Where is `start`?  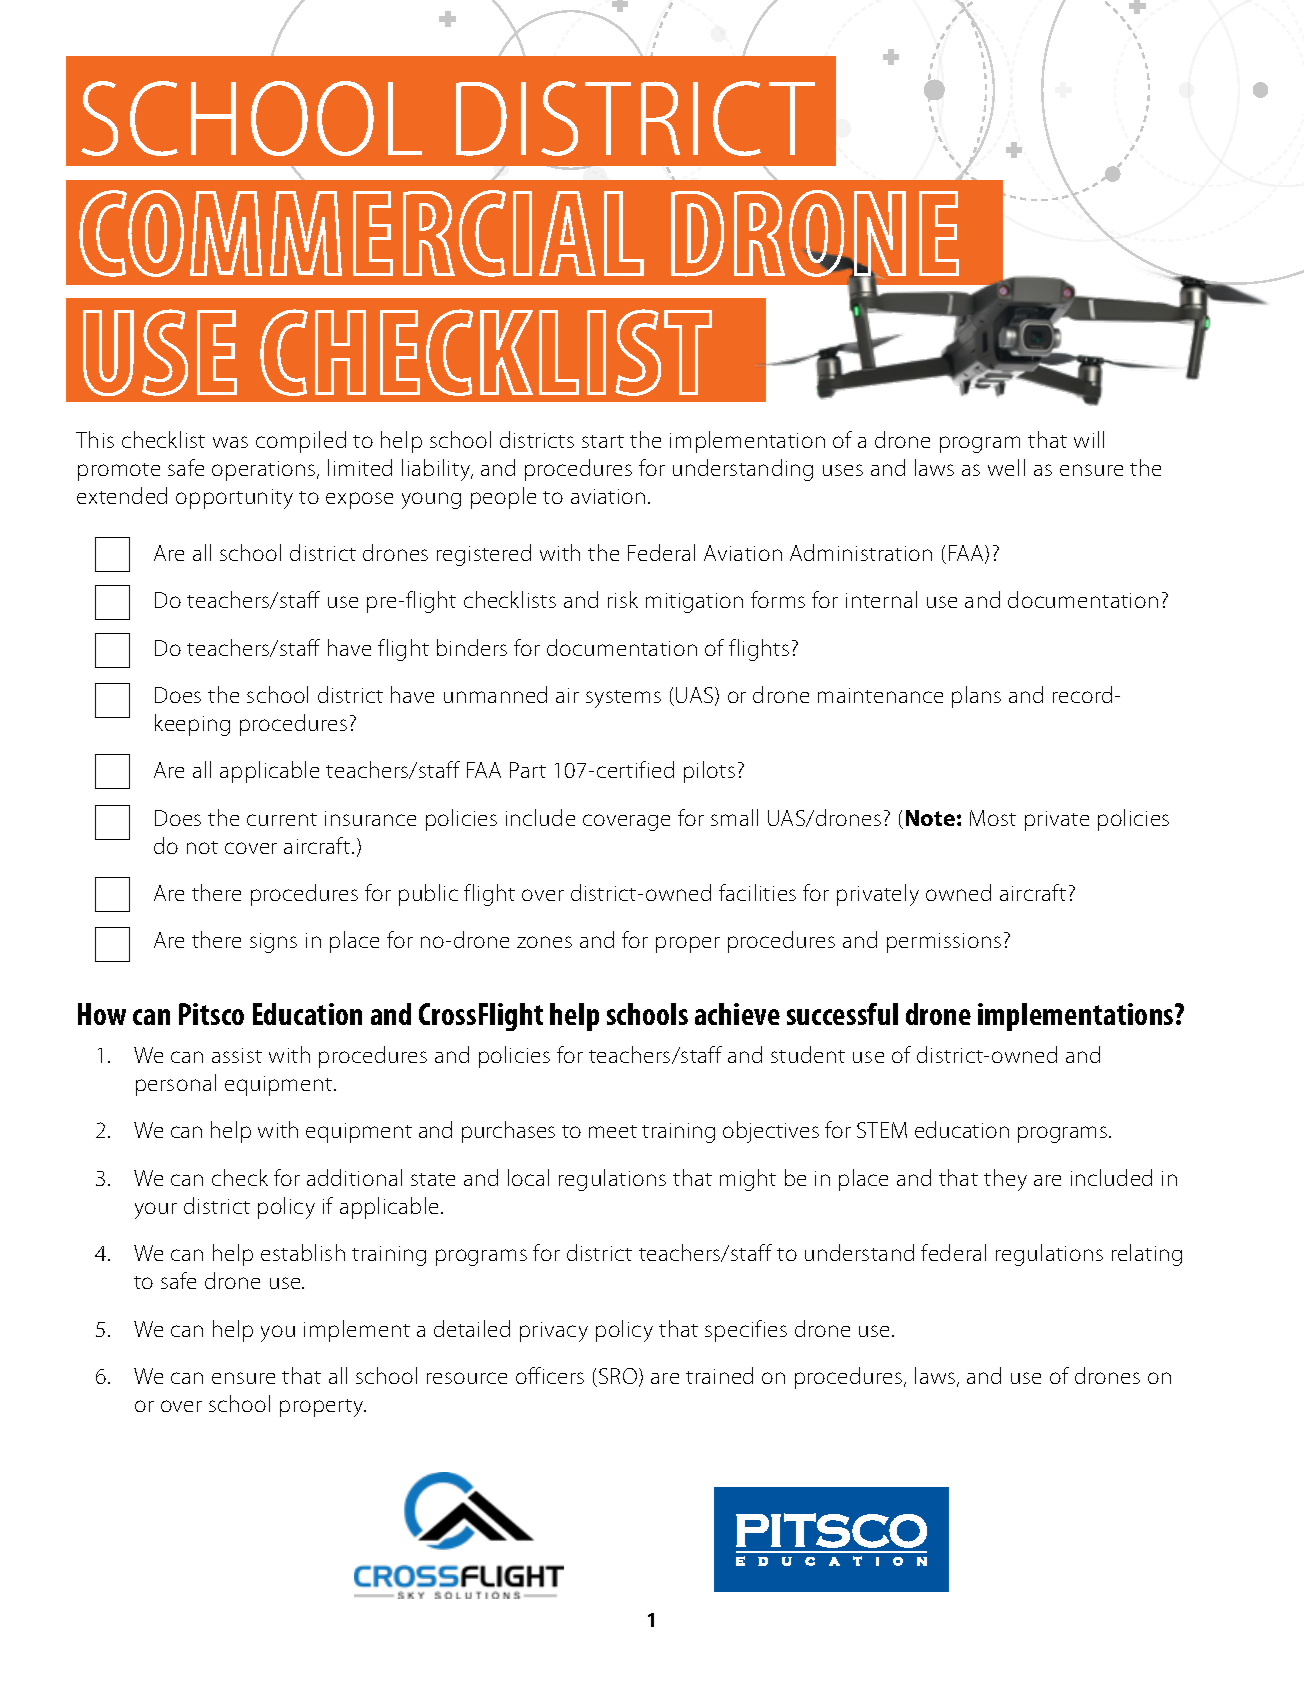 start is located at coordinates (603, 441).
